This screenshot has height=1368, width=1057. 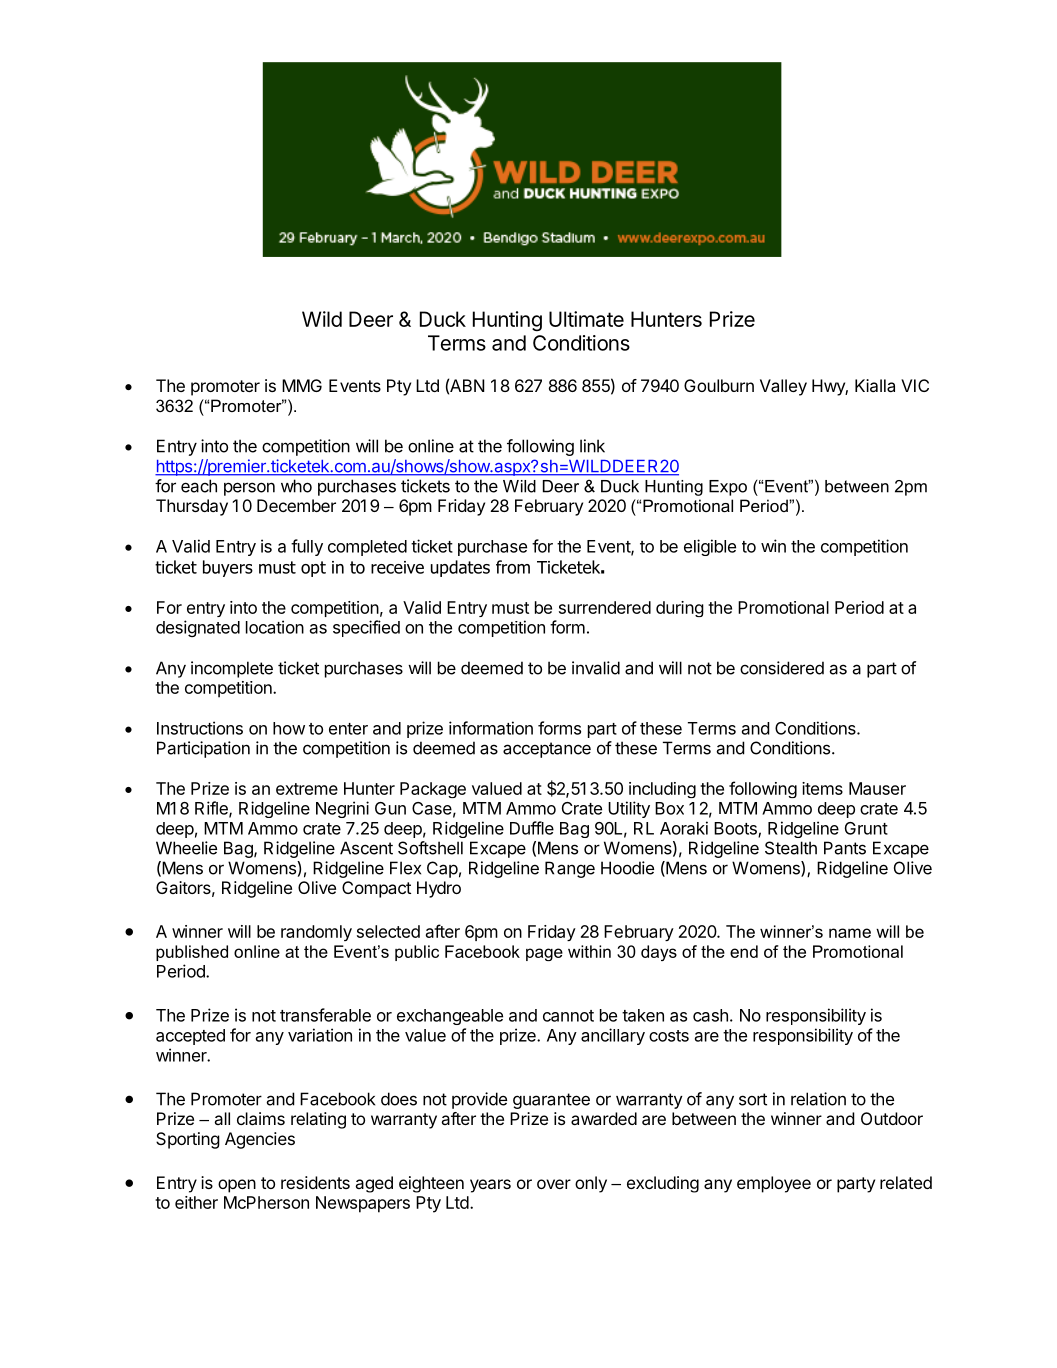 I want to click on MMG, so click(x=302, y=385).
